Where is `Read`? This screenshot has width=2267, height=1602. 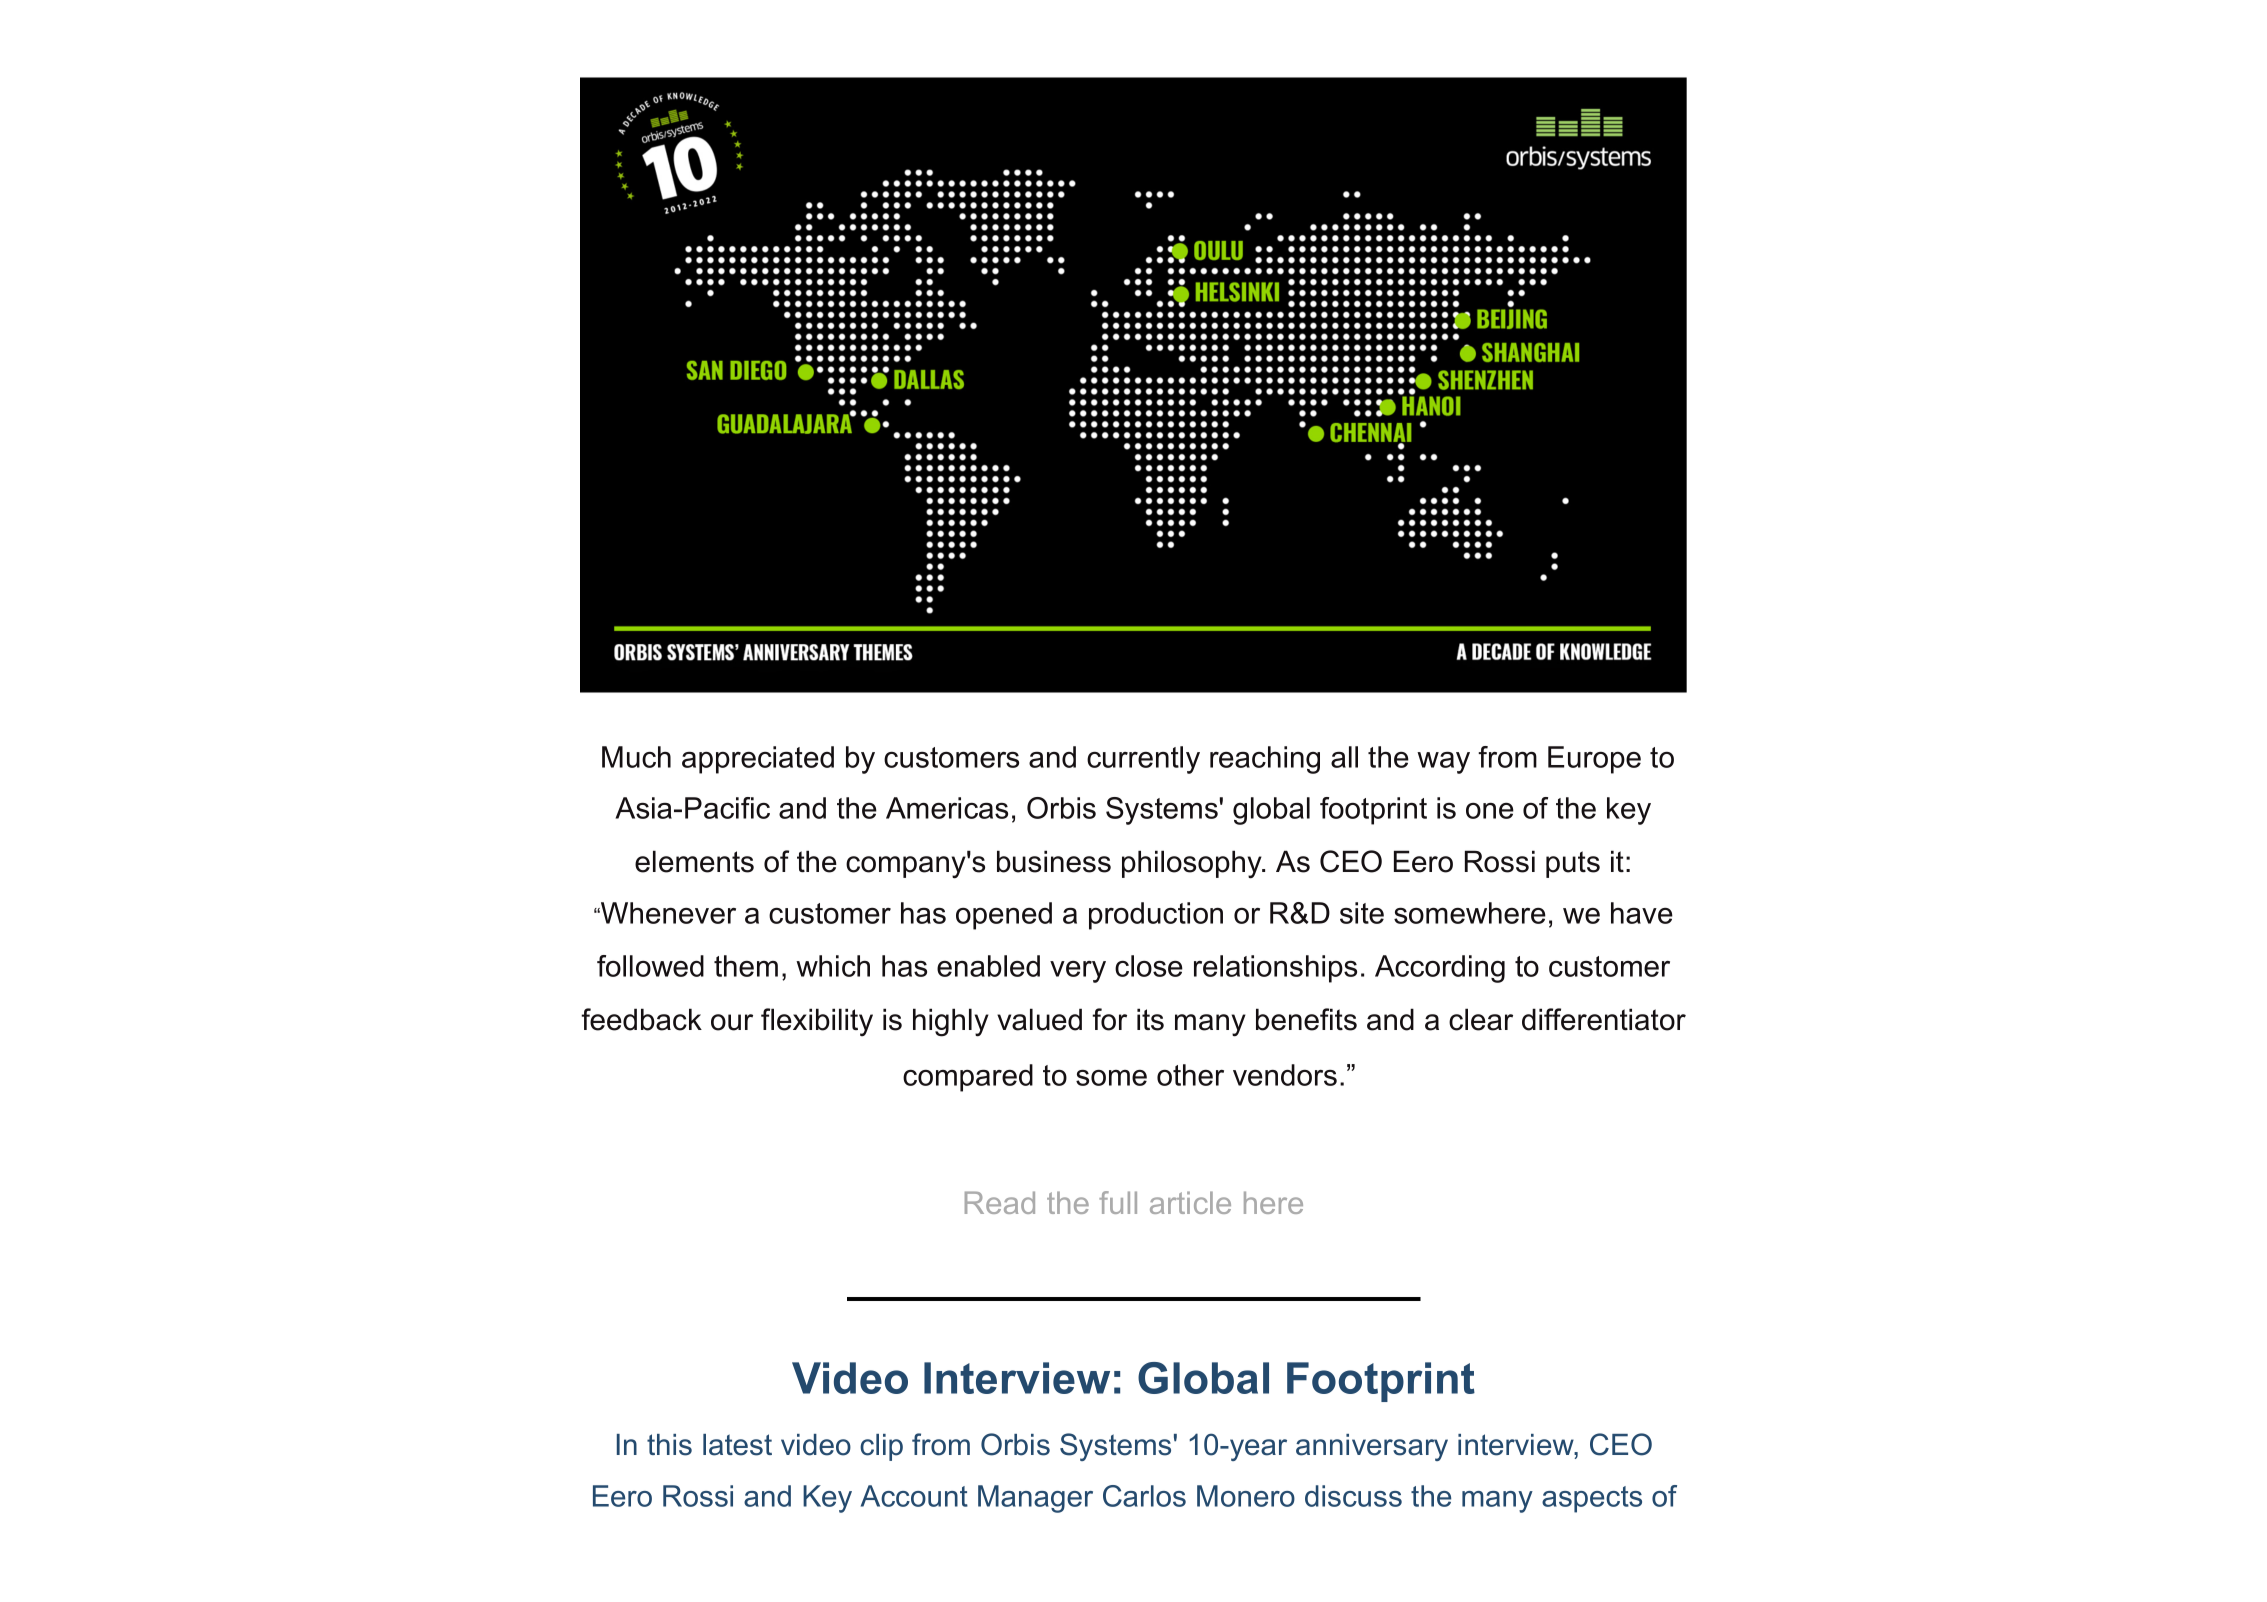 Read is located at coordinates (1000, 1202).
